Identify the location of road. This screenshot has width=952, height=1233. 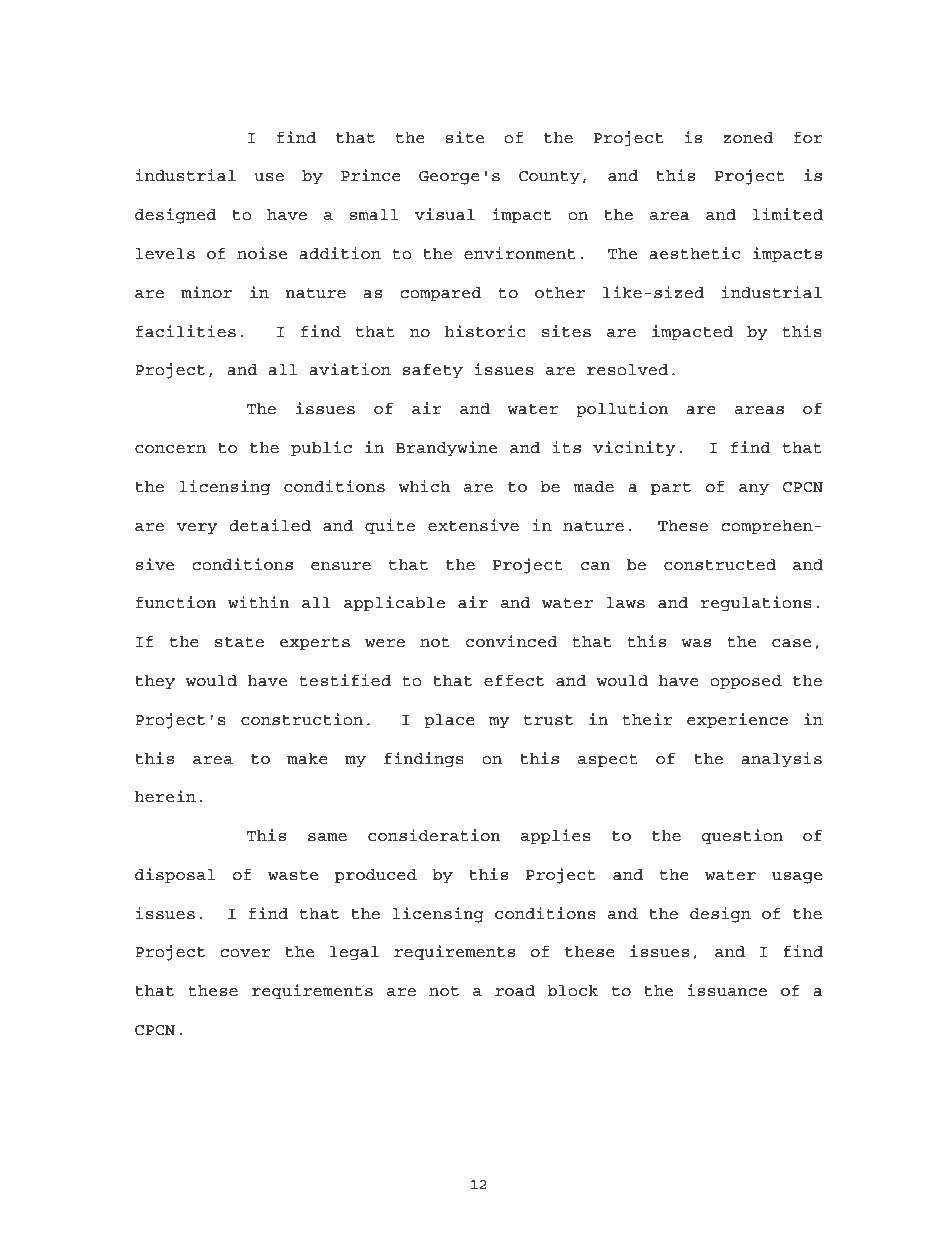
(515, 991).
